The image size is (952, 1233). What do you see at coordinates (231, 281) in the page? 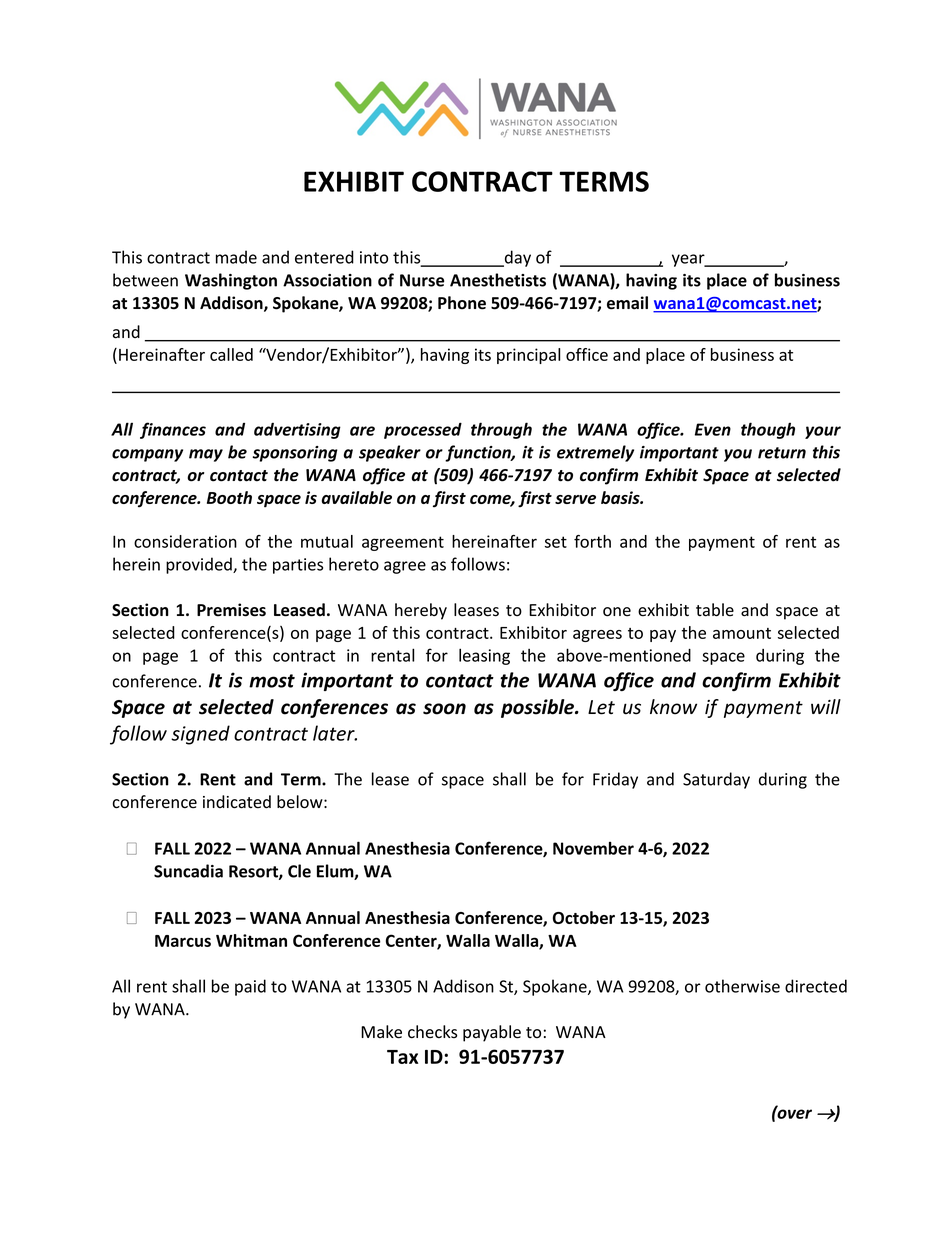
I see `Washington` at bounding box center [231, 281].
